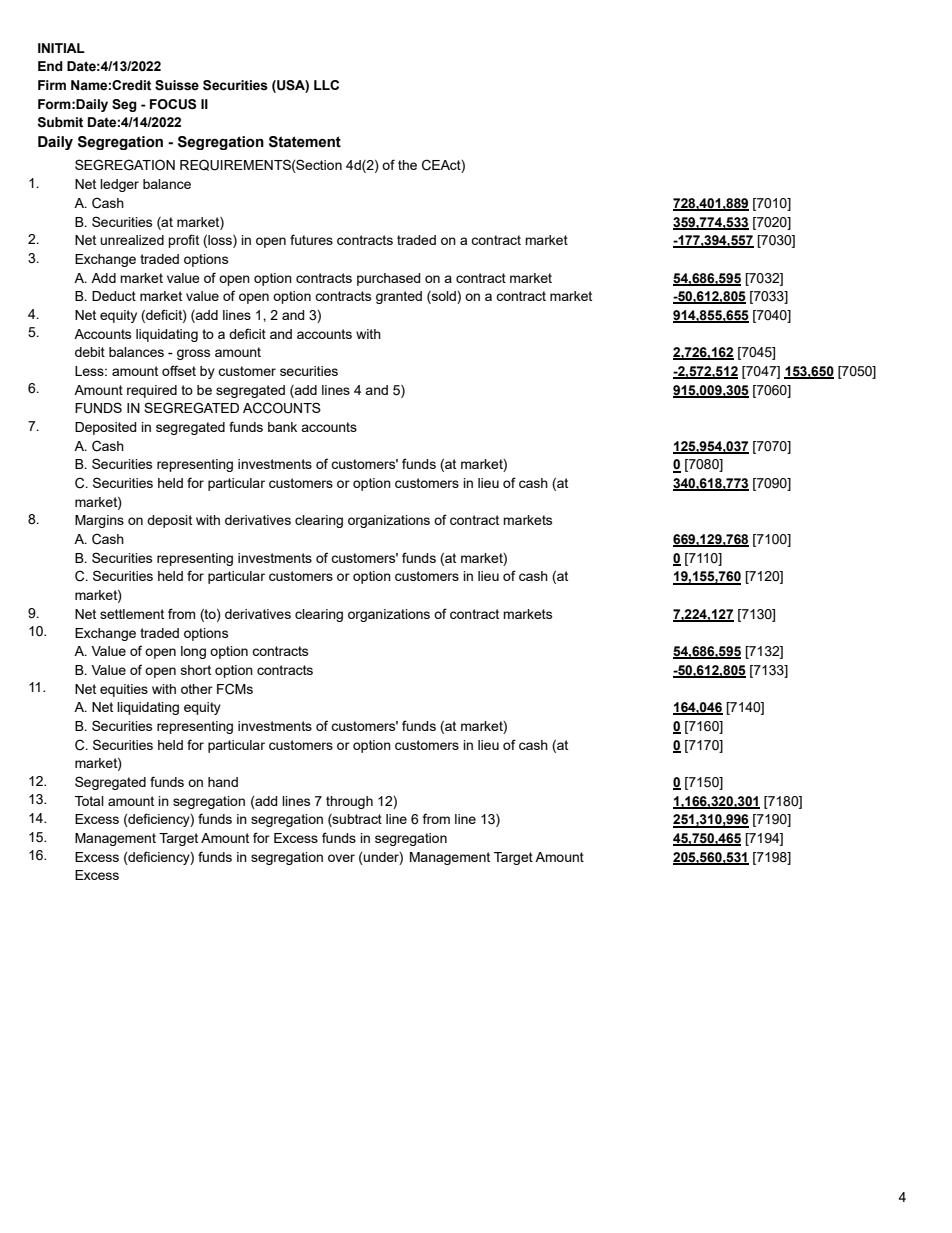  I want to click on Suisse, so click(177, 85).
